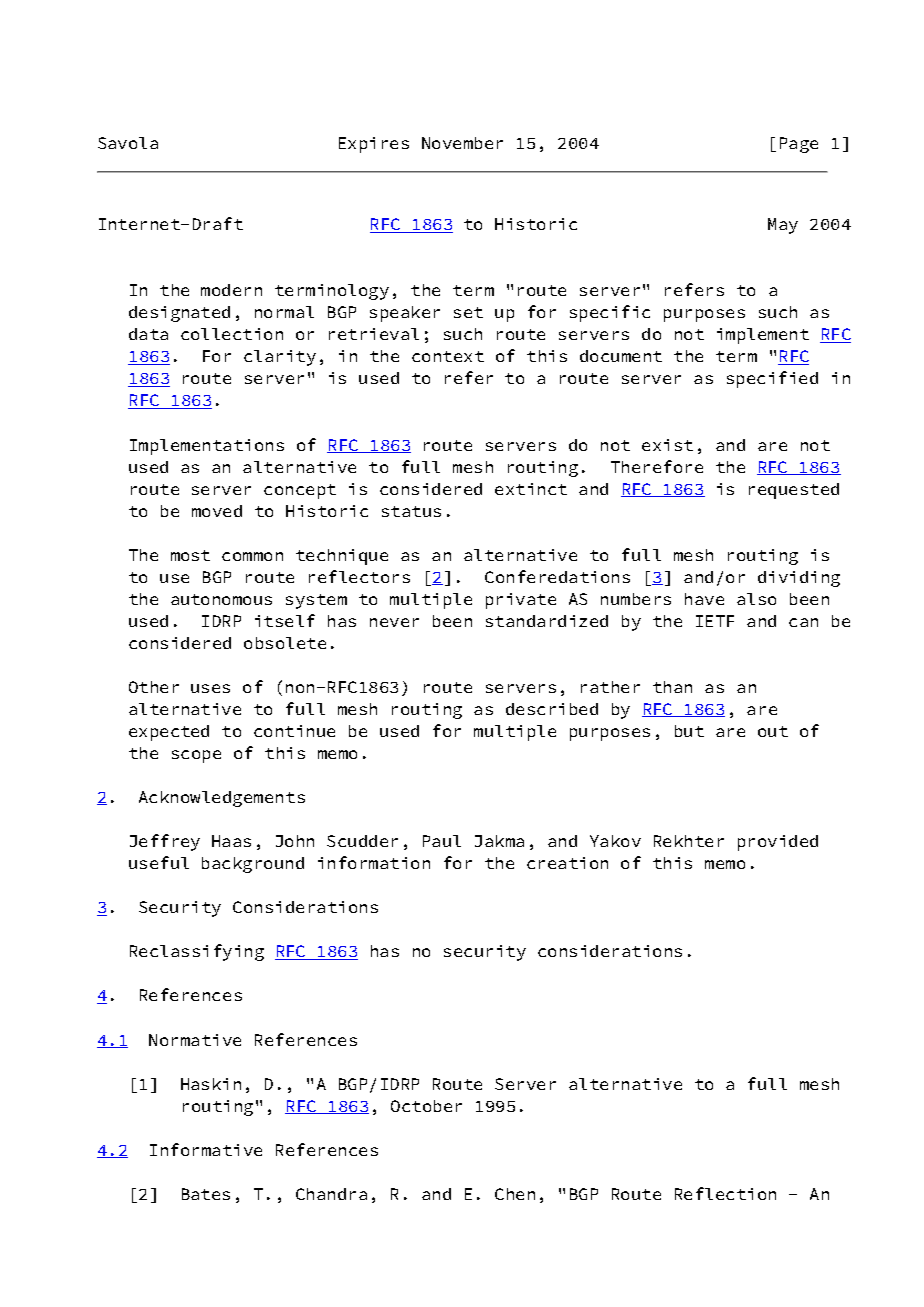 The width and height of the image is (924, 1307). I want to click on uses, so click(210, 688).
